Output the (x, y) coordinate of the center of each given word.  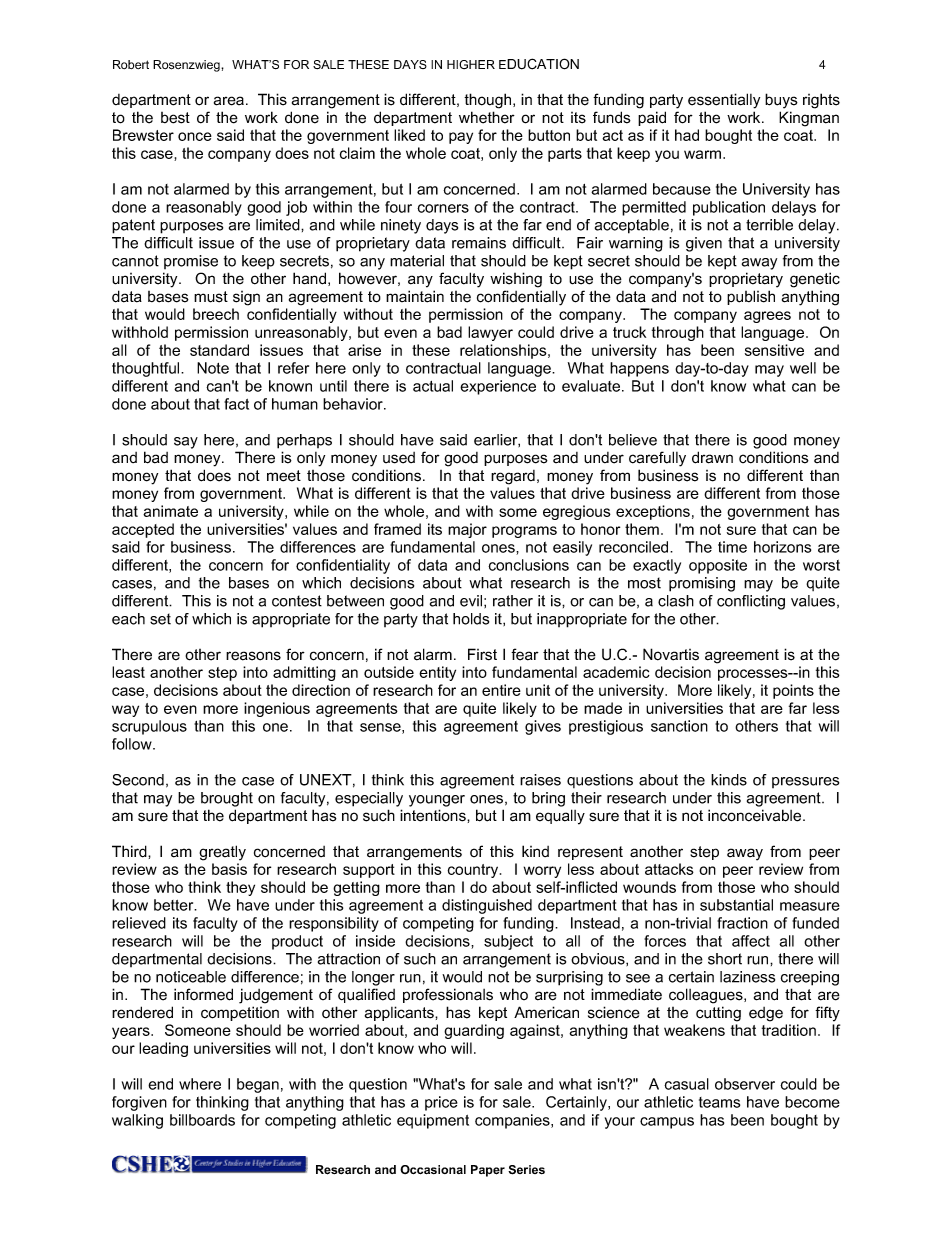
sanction (679, 726)
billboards (202, 1120)
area (229, 101)
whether (487, 117)
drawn (712, 457)
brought (227, 799)
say (186, 443)
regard (513, 477)
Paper (488, 1171)
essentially (724, 101)
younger (437, 801)
